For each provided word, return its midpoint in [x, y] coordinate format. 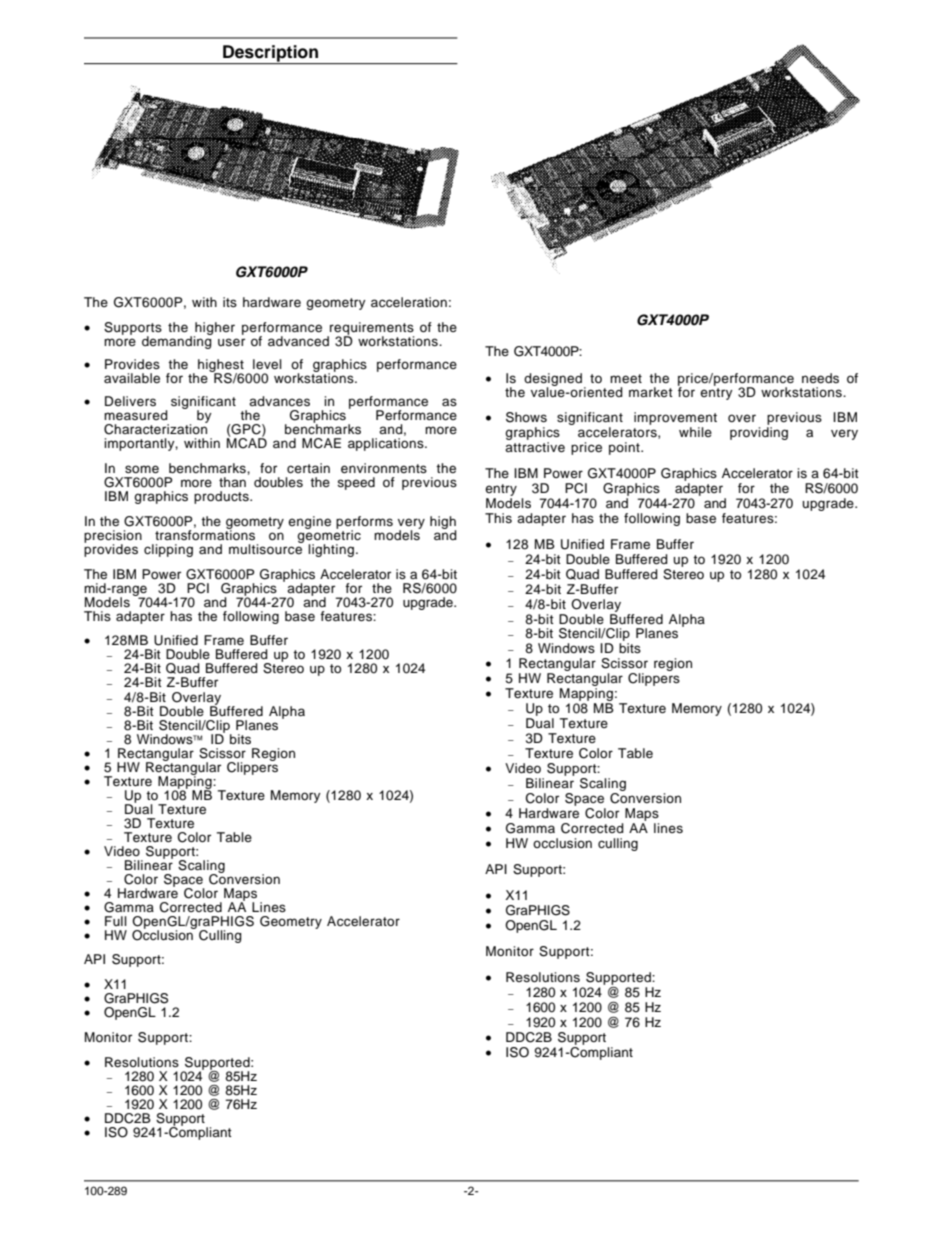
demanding [177, 341]
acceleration [409, 302]
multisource [266, 548]
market [651, 392]
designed [553, 380]
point [625, 448]
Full [116, 921]
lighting [331, 550]
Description [270, 54]
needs [820, 378]
